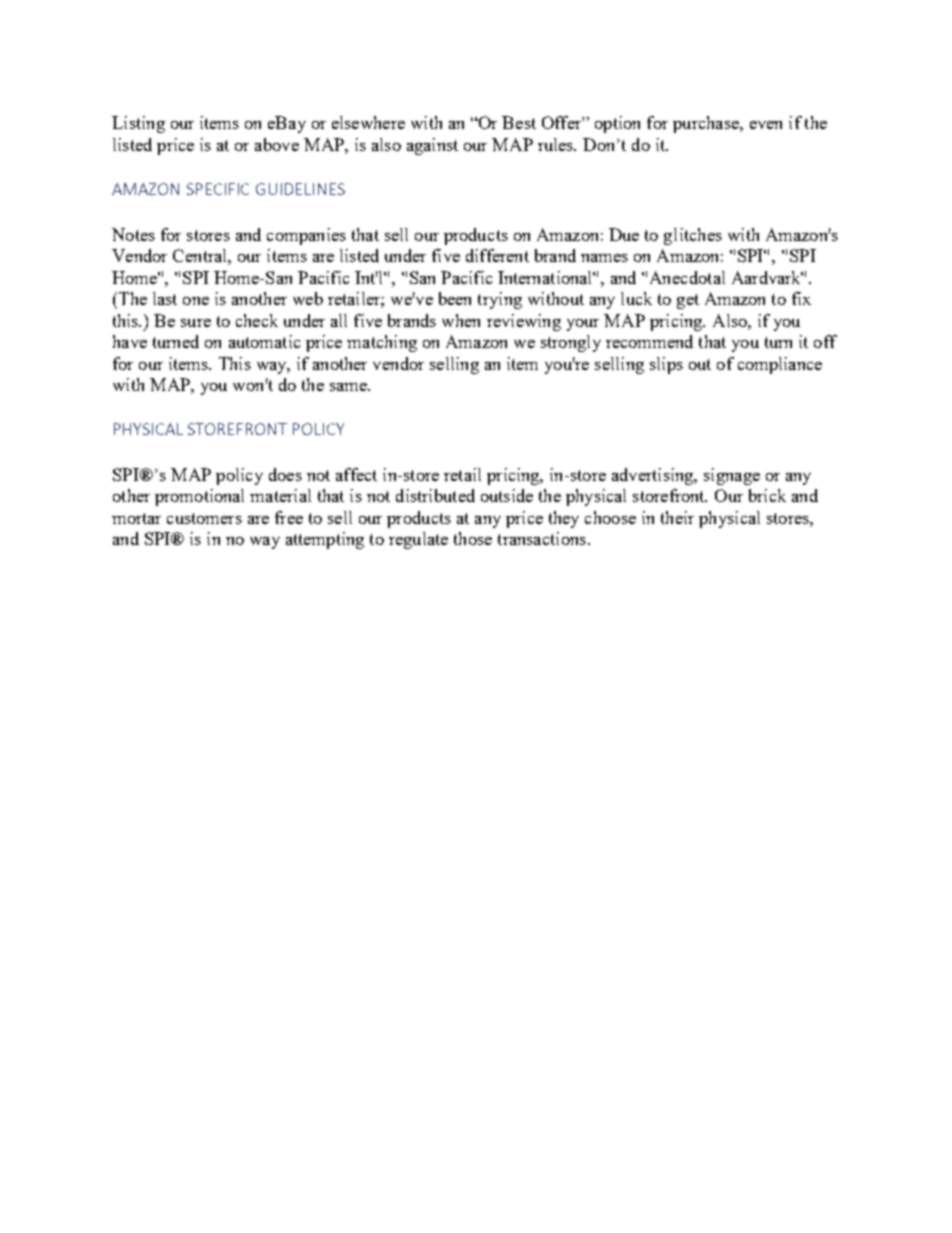  Describe the element at coordinates (277, 144) in the screenshot. I see `above` at that location.
